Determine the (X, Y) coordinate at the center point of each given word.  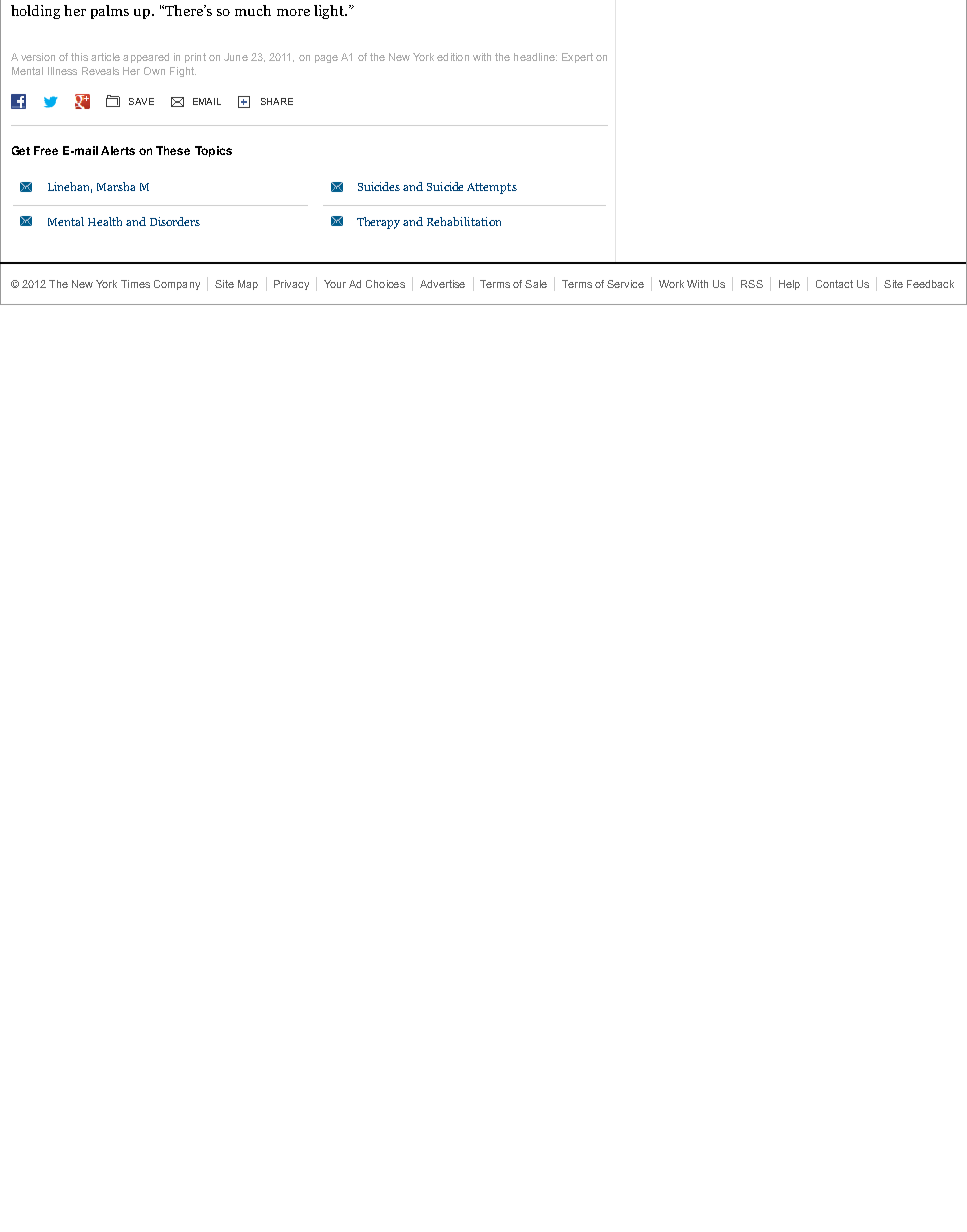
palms (110, 12)
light (330, 12)
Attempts (492, 188)
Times (135, 284)
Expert (577, 58)
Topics (213, 151)
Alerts (118, 150)
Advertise (442, 284)
